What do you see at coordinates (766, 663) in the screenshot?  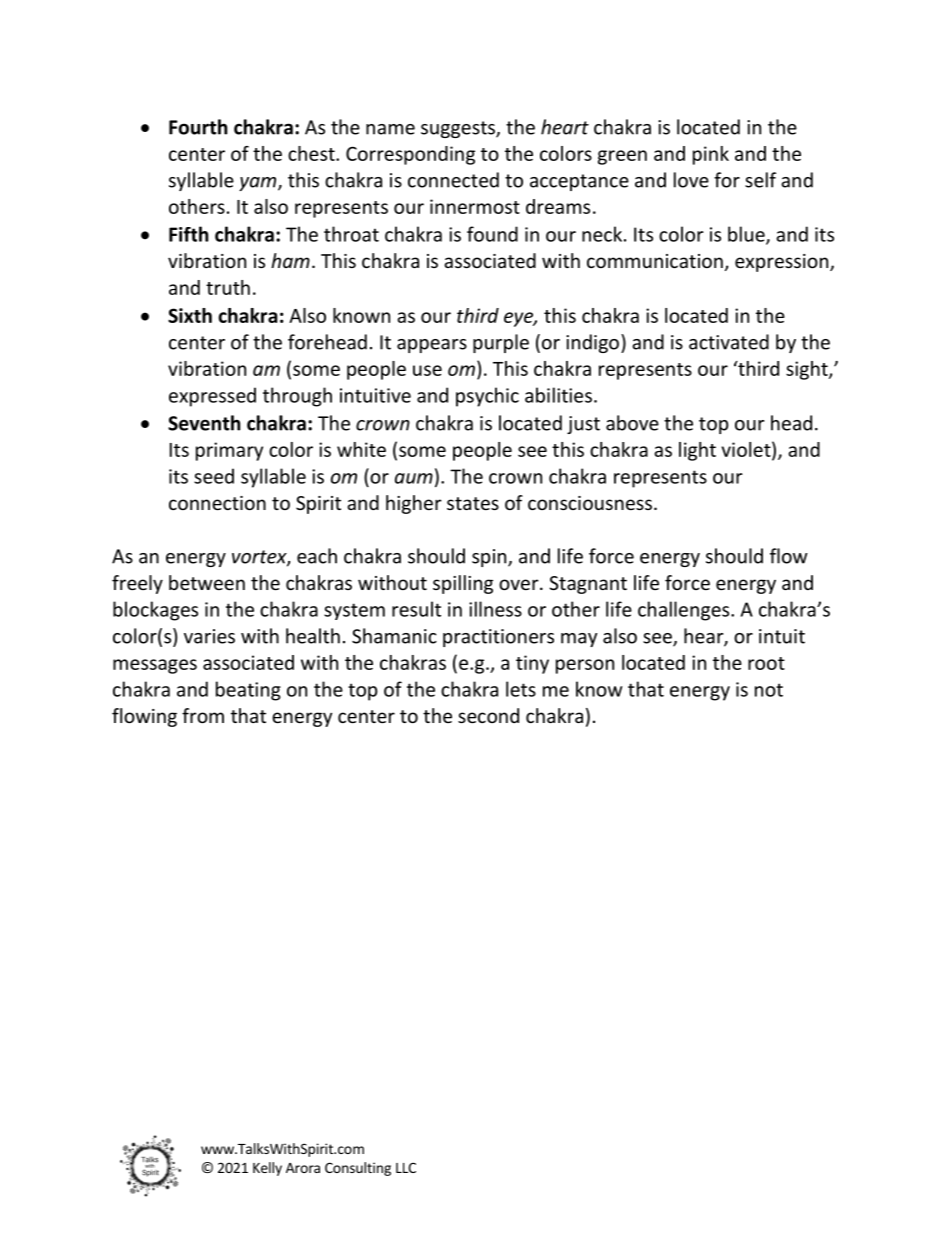 I see `root` at bounding box center [766, 663].
